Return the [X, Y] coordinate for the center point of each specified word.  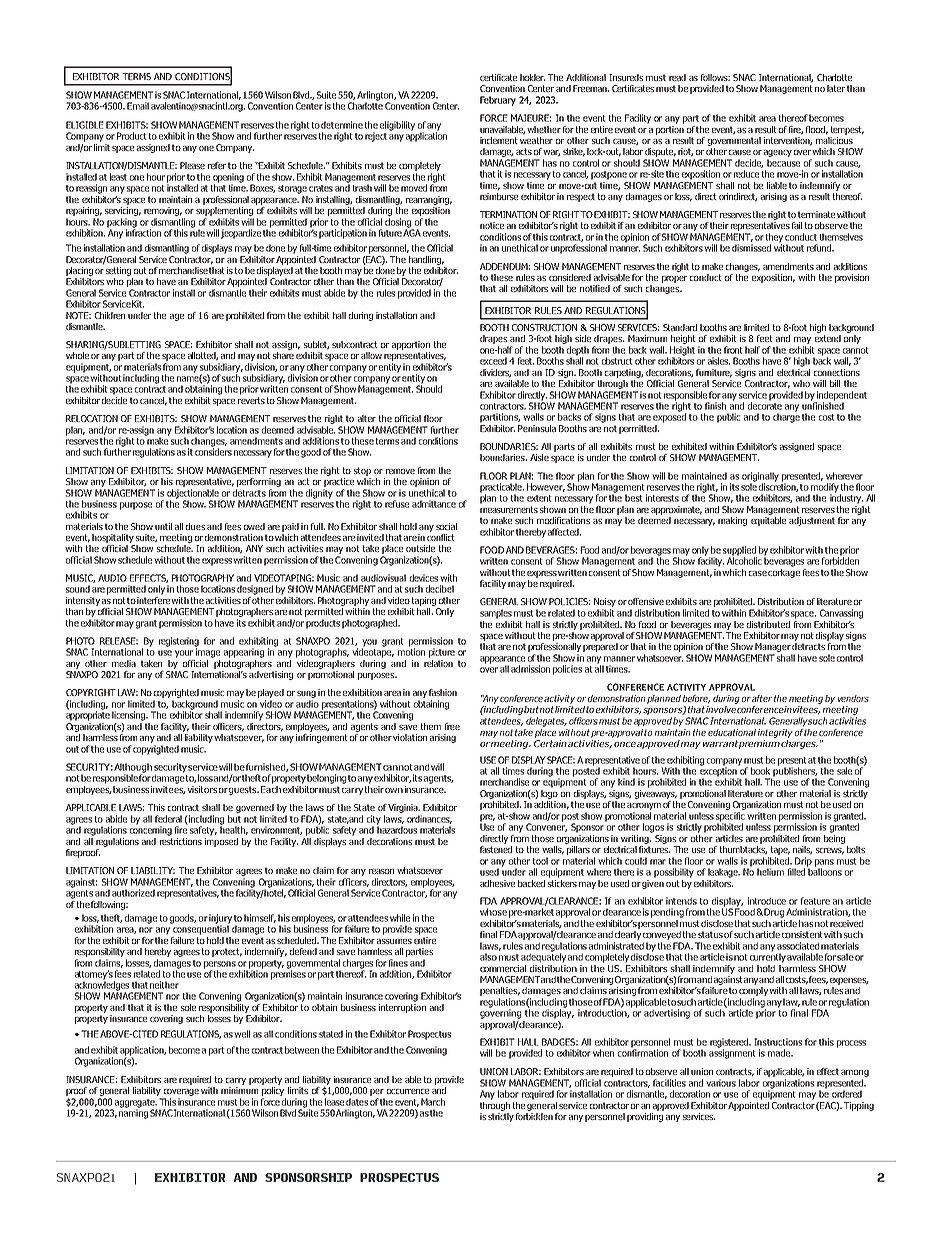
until [163, 526]
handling [426, 260]
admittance [434, 504]
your [184, 654]
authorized [133, 893]
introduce [767, 901]
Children [110, 315]
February [498, 101]
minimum [239, 1090]
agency [778, 155]
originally [760, 478]
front [733, 350]
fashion [443, 692]
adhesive [497, 883]
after [762, 698]
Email [138, 106]
